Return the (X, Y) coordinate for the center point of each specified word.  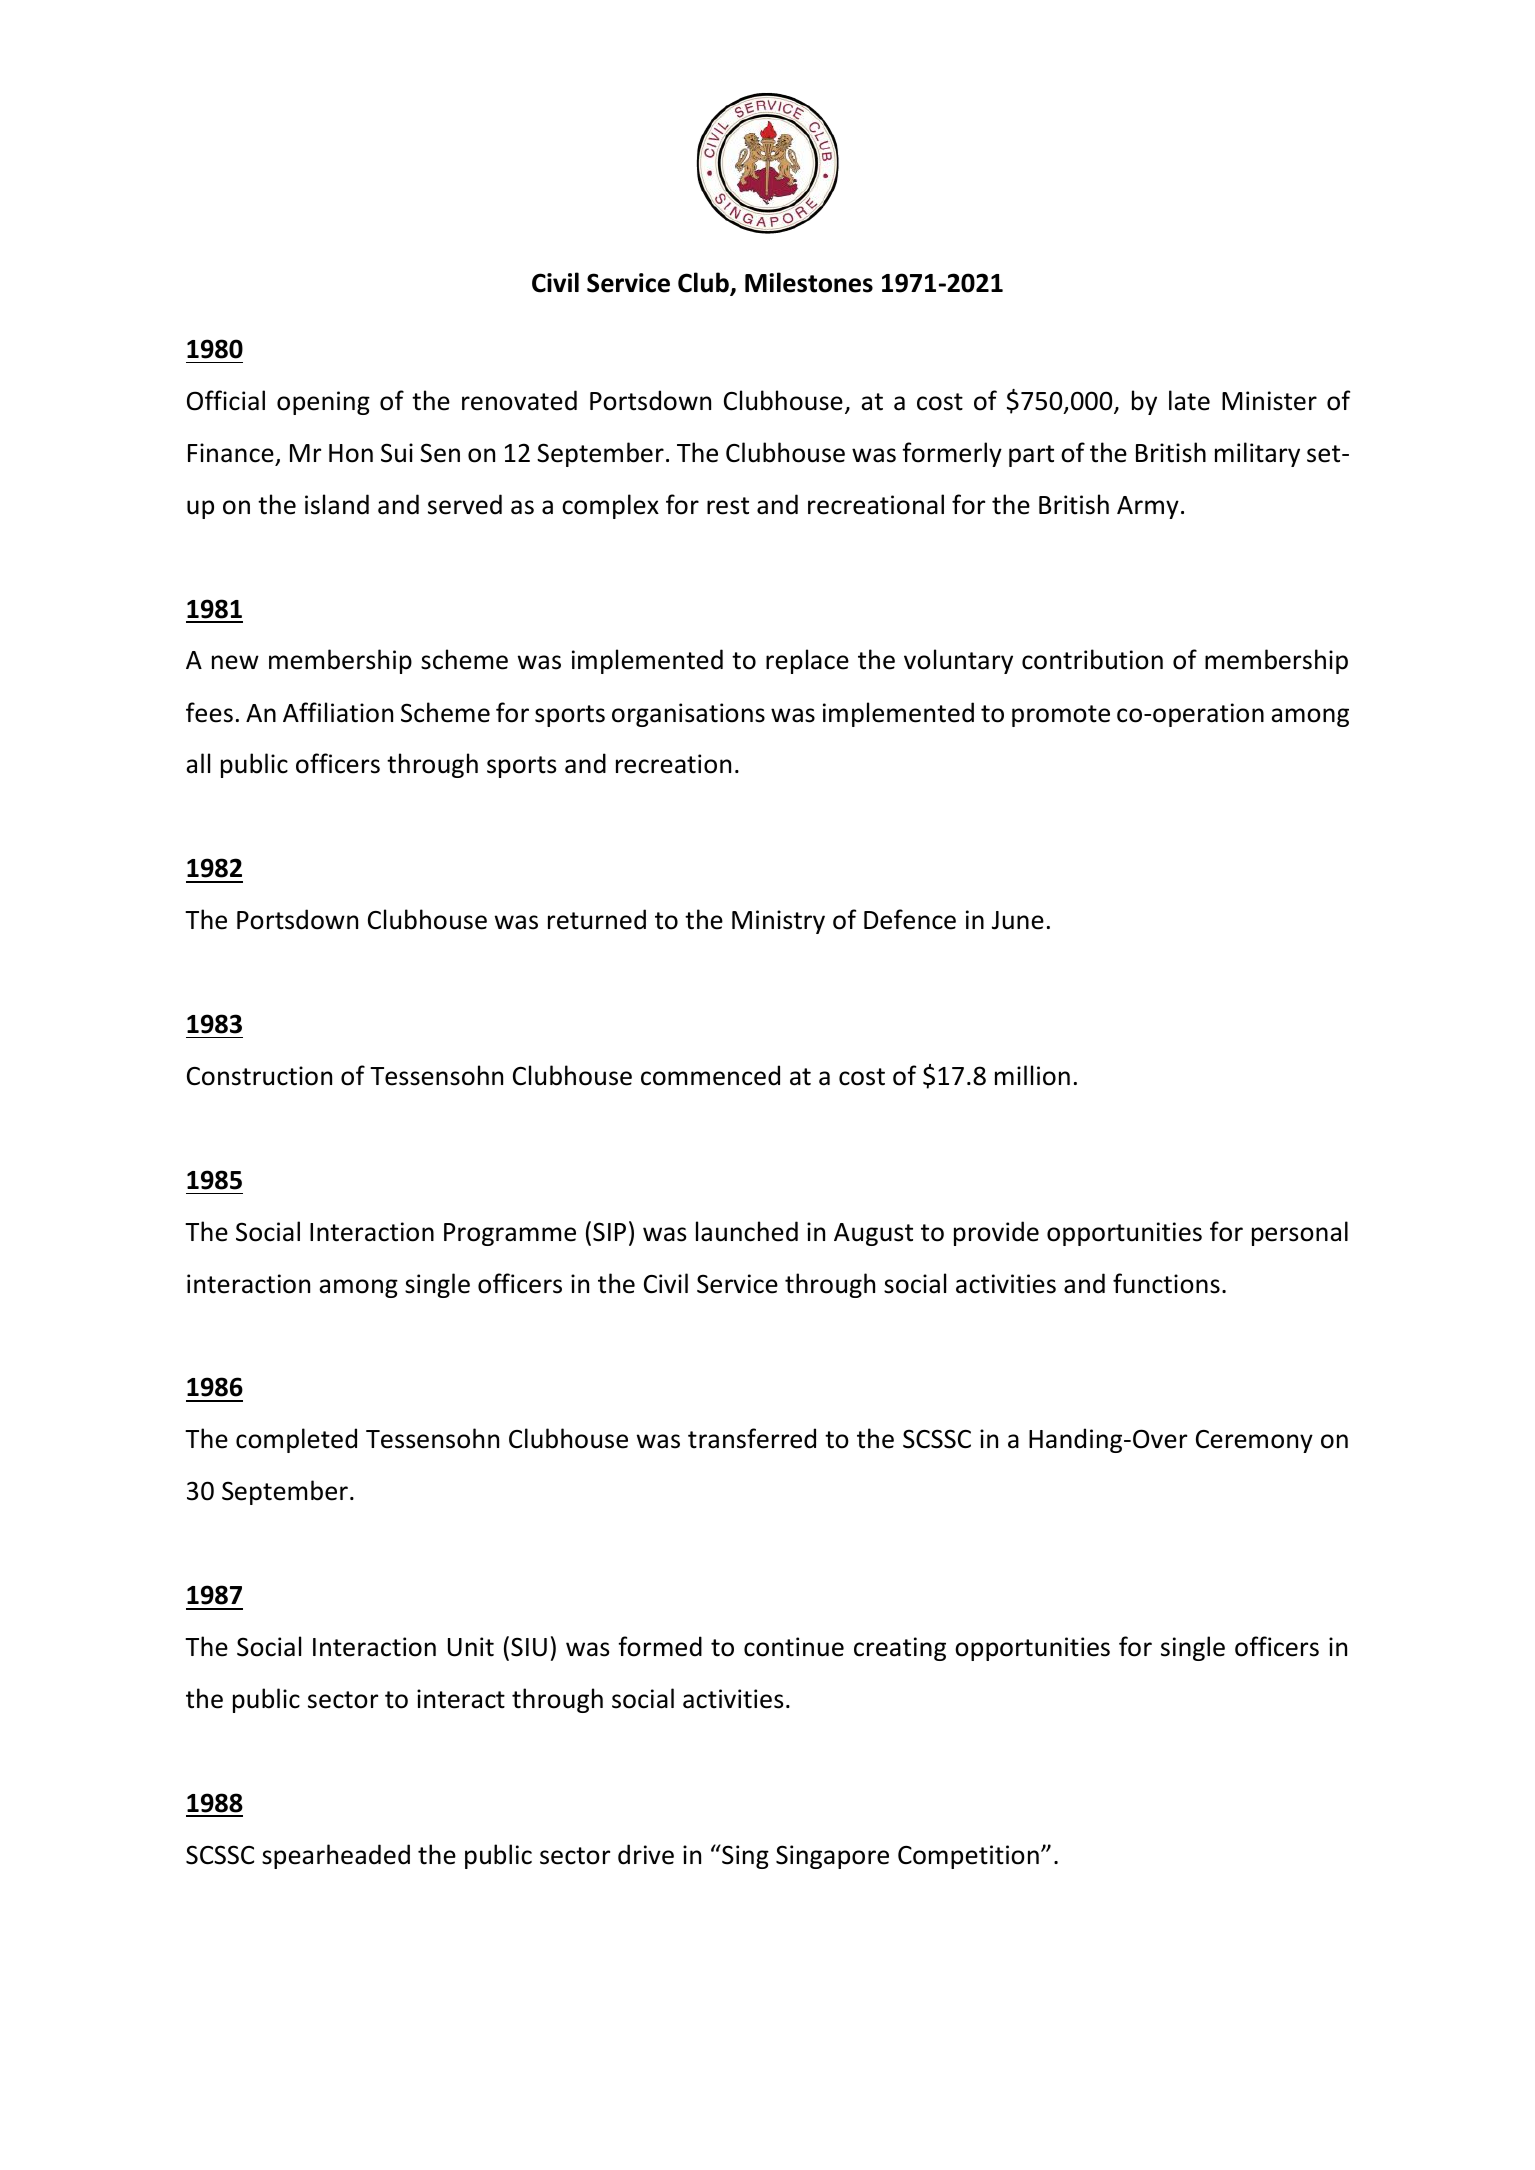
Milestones (809, 282)
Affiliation (338, 712)
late (1189, 400)
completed (296, 1440)
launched (747, 1231)
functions (1166, 1283)
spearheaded (336, 1856)
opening (323, 403)
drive (646, 1854)
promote (1061, 716)
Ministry (778, 922)
